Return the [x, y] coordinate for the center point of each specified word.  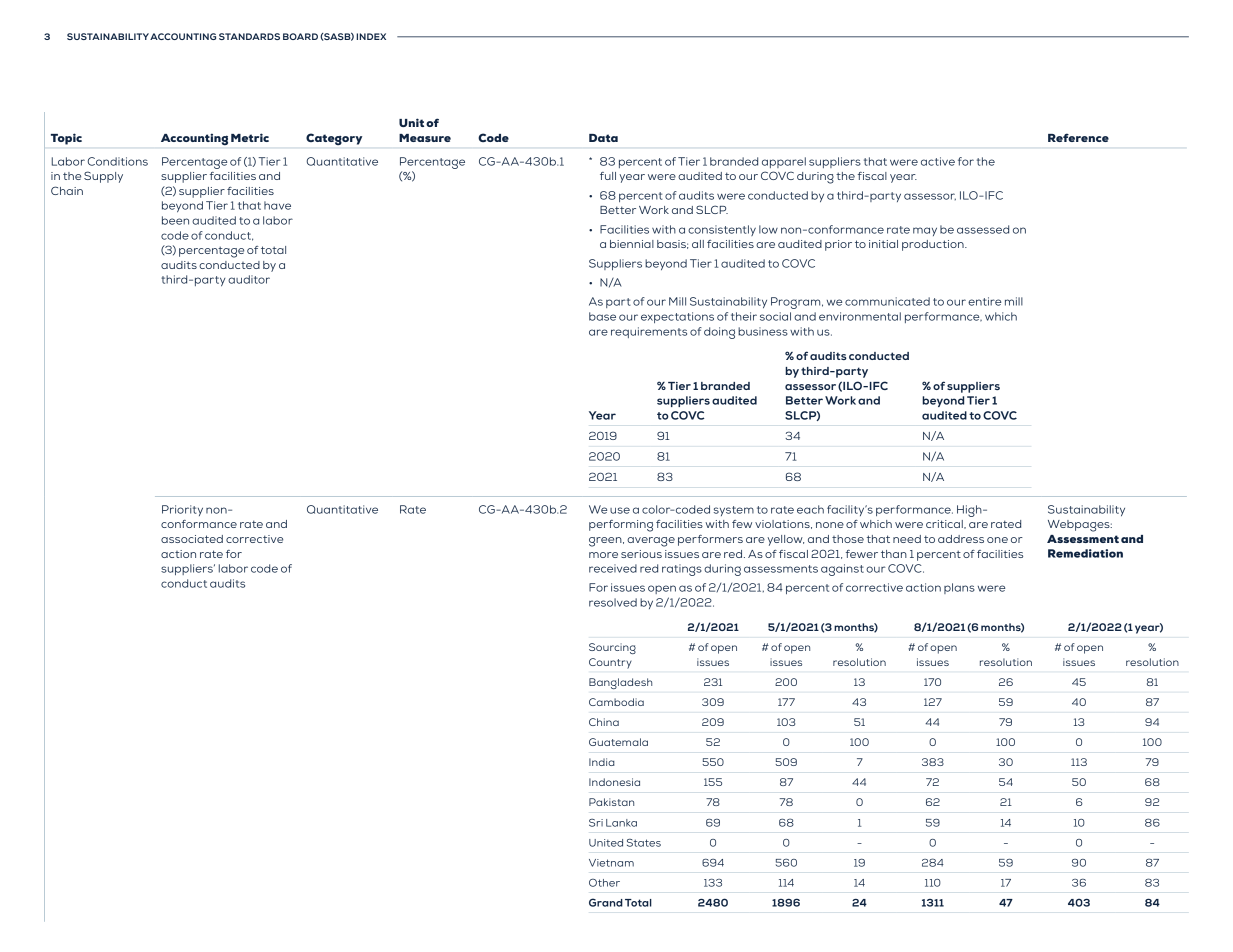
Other [604, 883]
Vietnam [611, 863]
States [644, 843]
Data [603, 138]
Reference [1078, 137]
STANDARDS [249, 36]
